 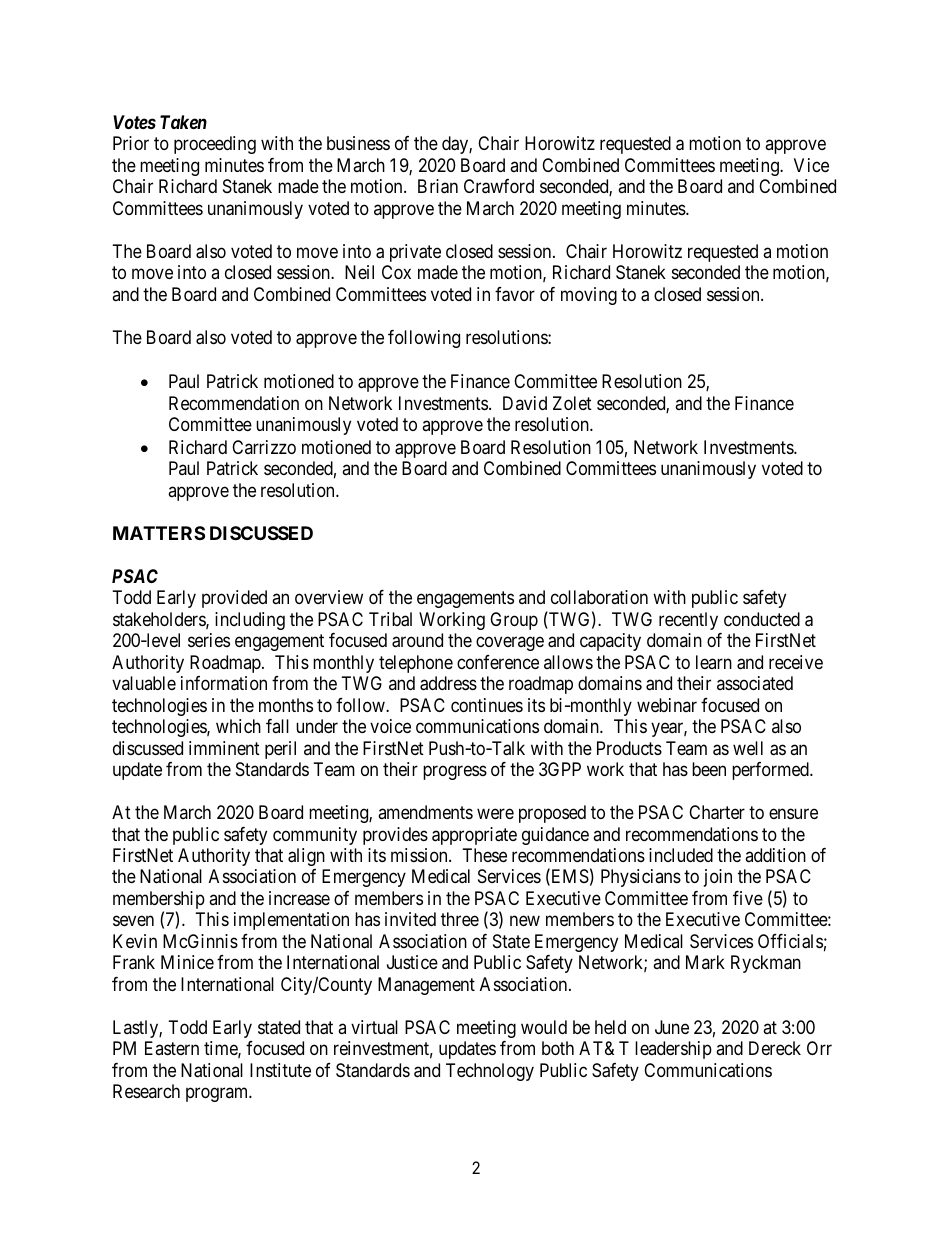 I want to click on David, so click(x=525, y=403).
